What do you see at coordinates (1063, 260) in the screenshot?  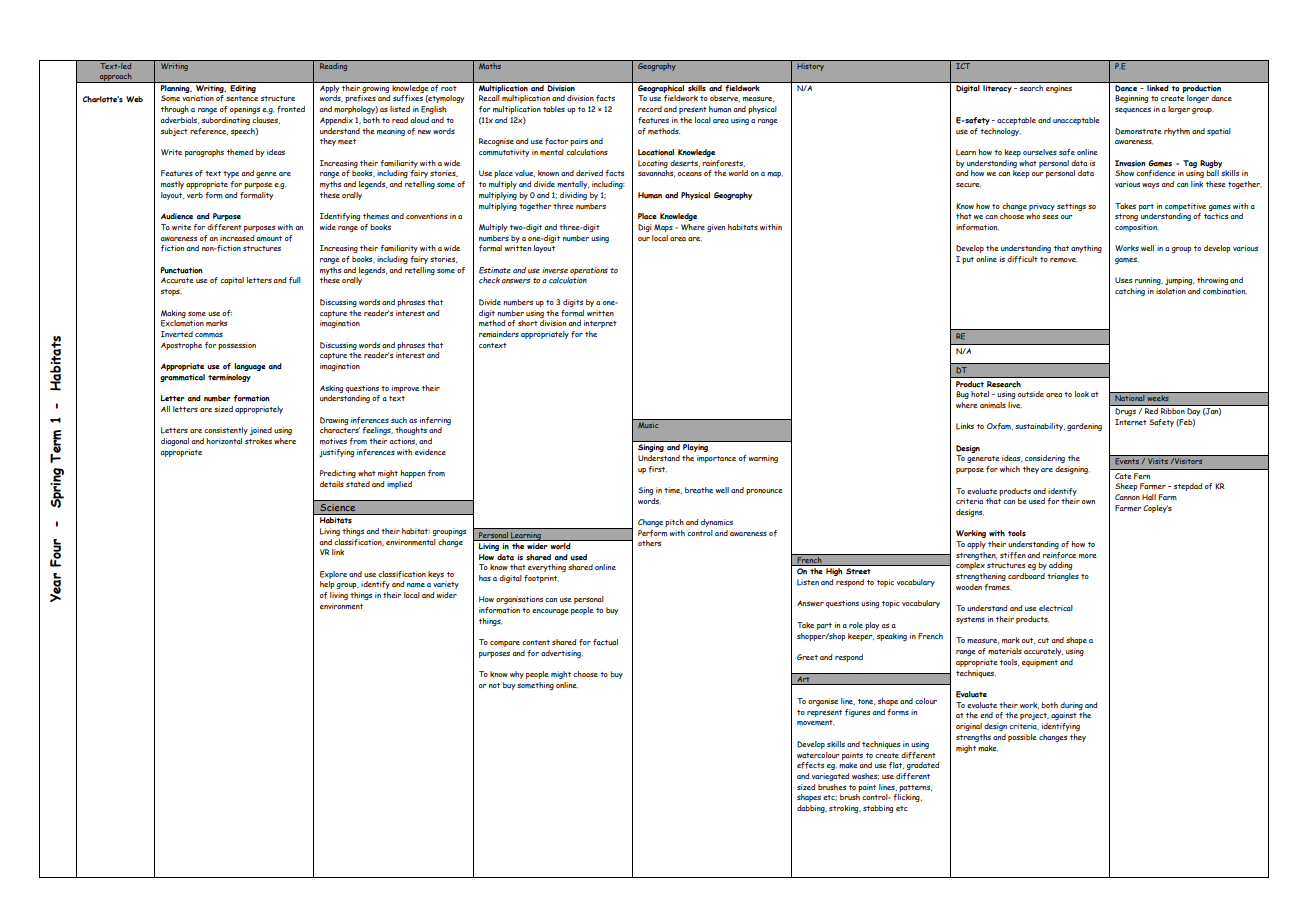 I see `remove` at bounding box center [1063, 260].
